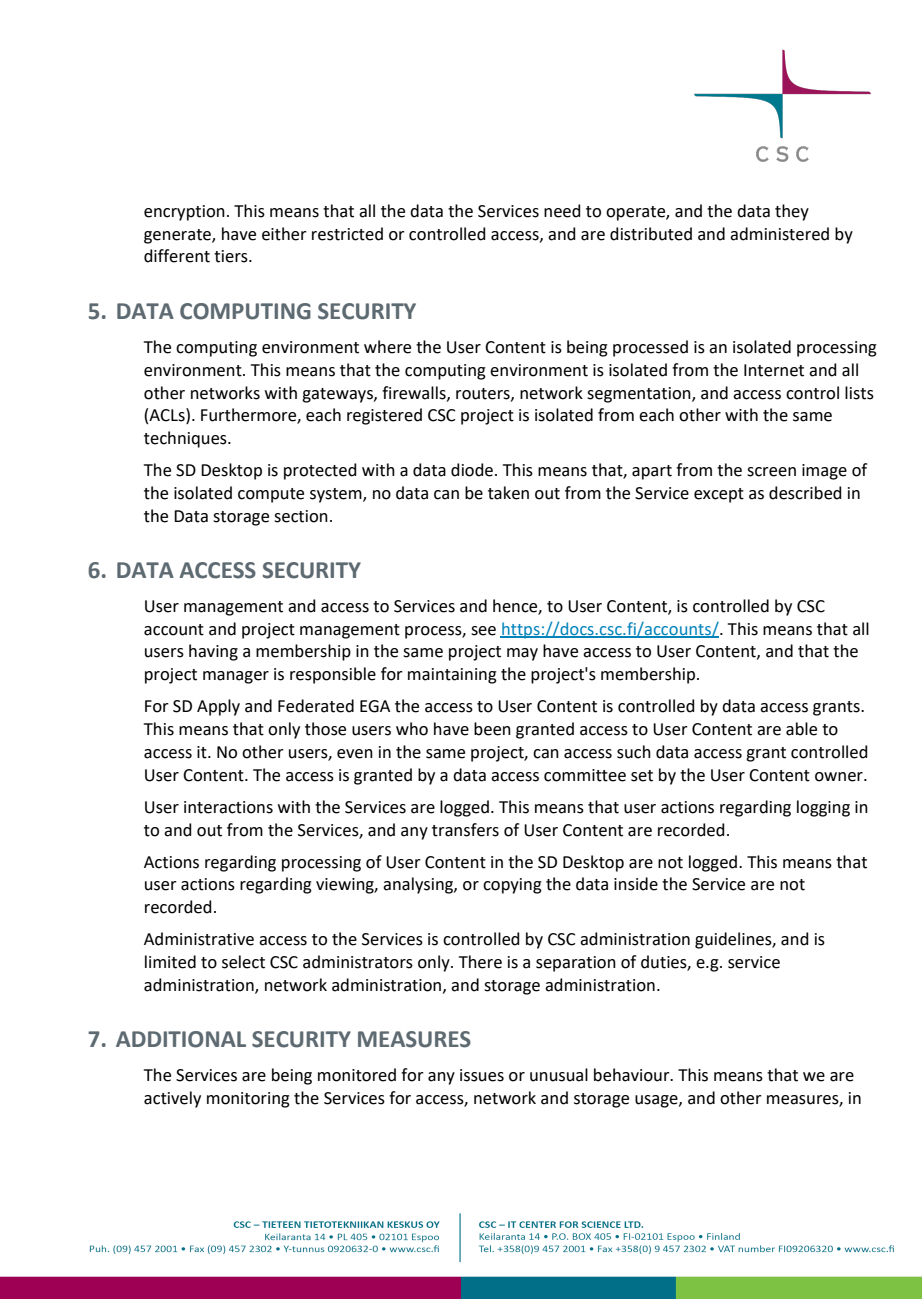  What do you see at coordinates (355, 754) in the page?
I see `even` at bounding box center [355, 754].
